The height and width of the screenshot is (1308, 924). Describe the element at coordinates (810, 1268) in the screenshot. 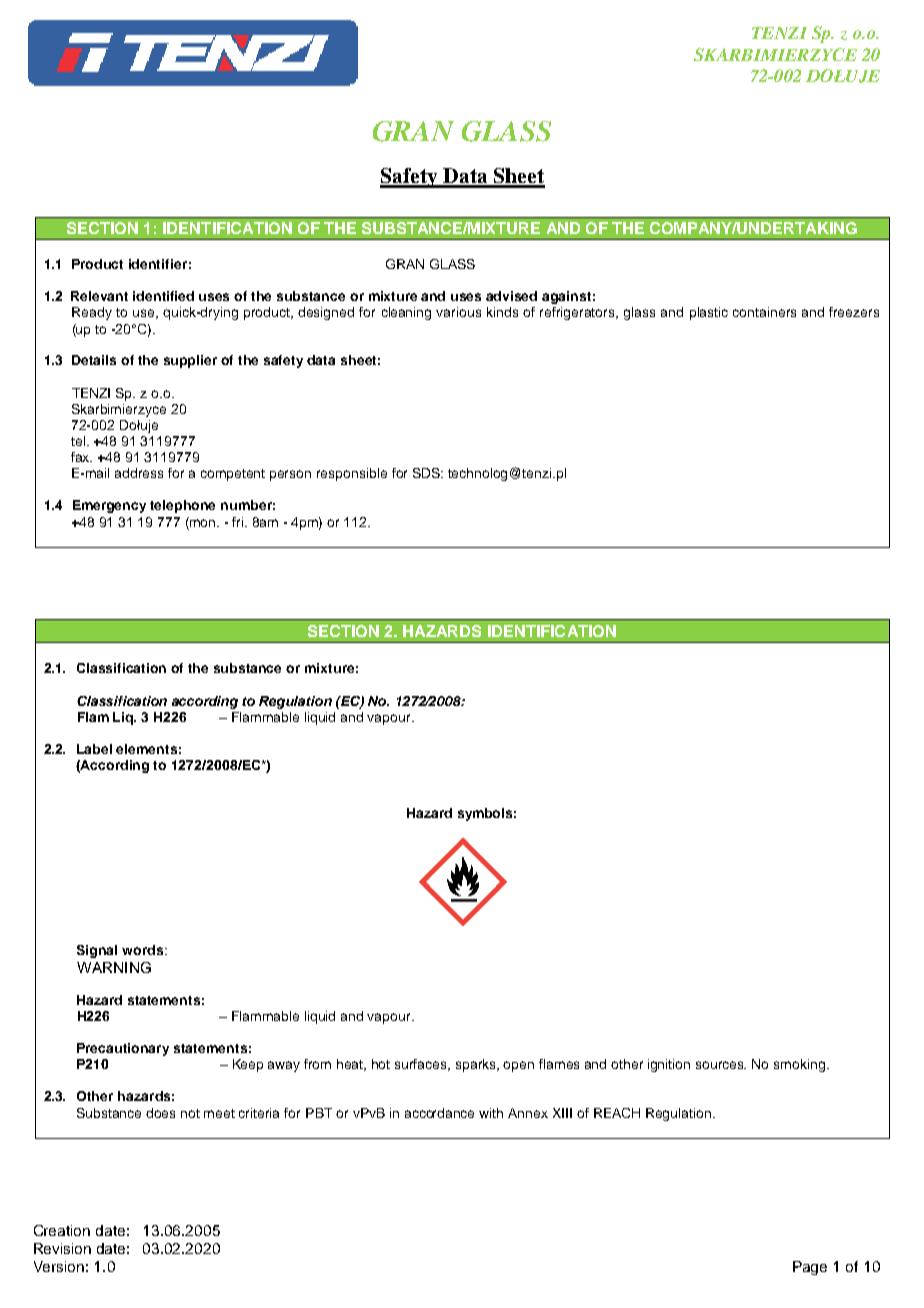

I see `Page` at that location.
